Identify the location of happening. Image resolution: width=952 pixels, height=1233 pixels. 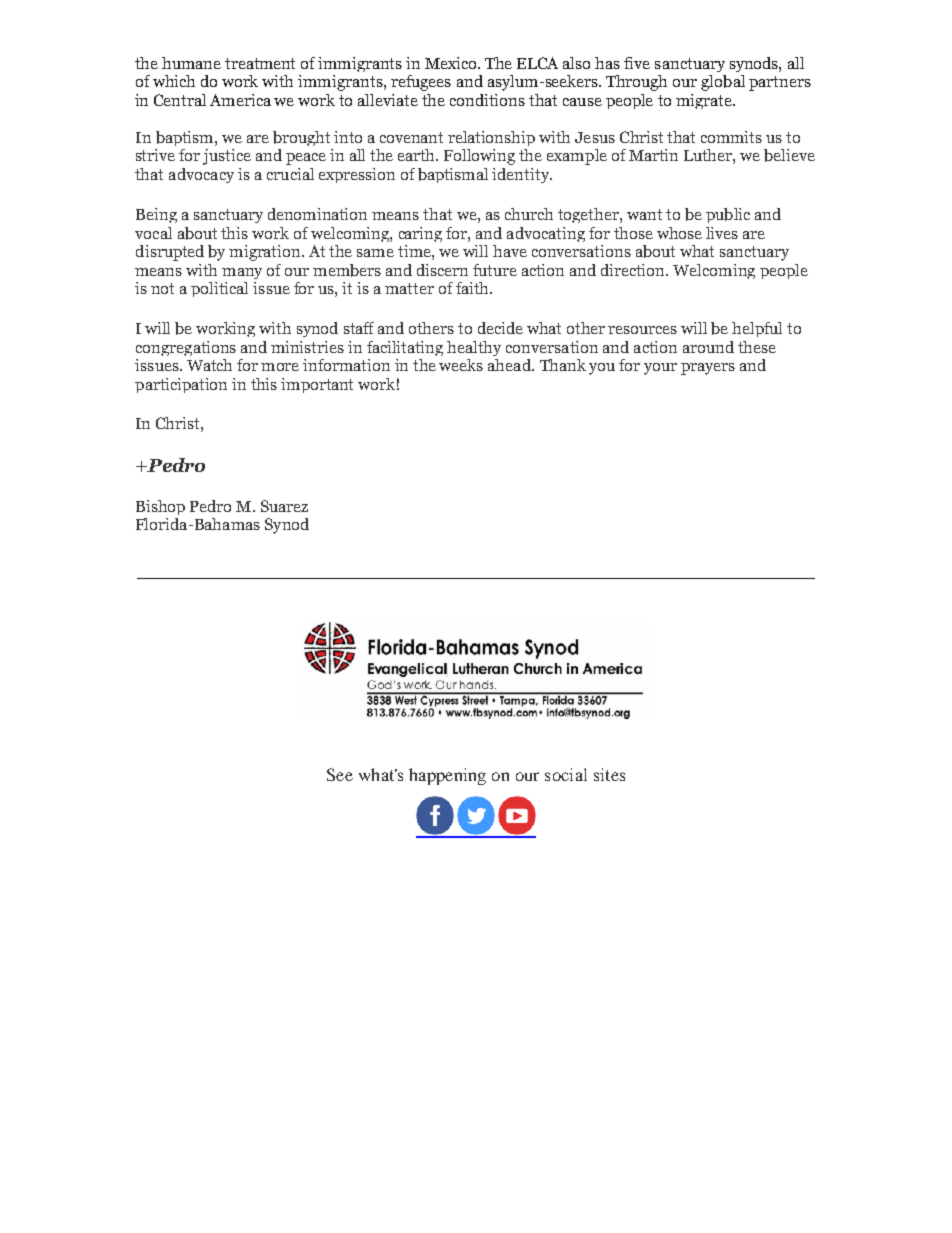
(447, 776).
